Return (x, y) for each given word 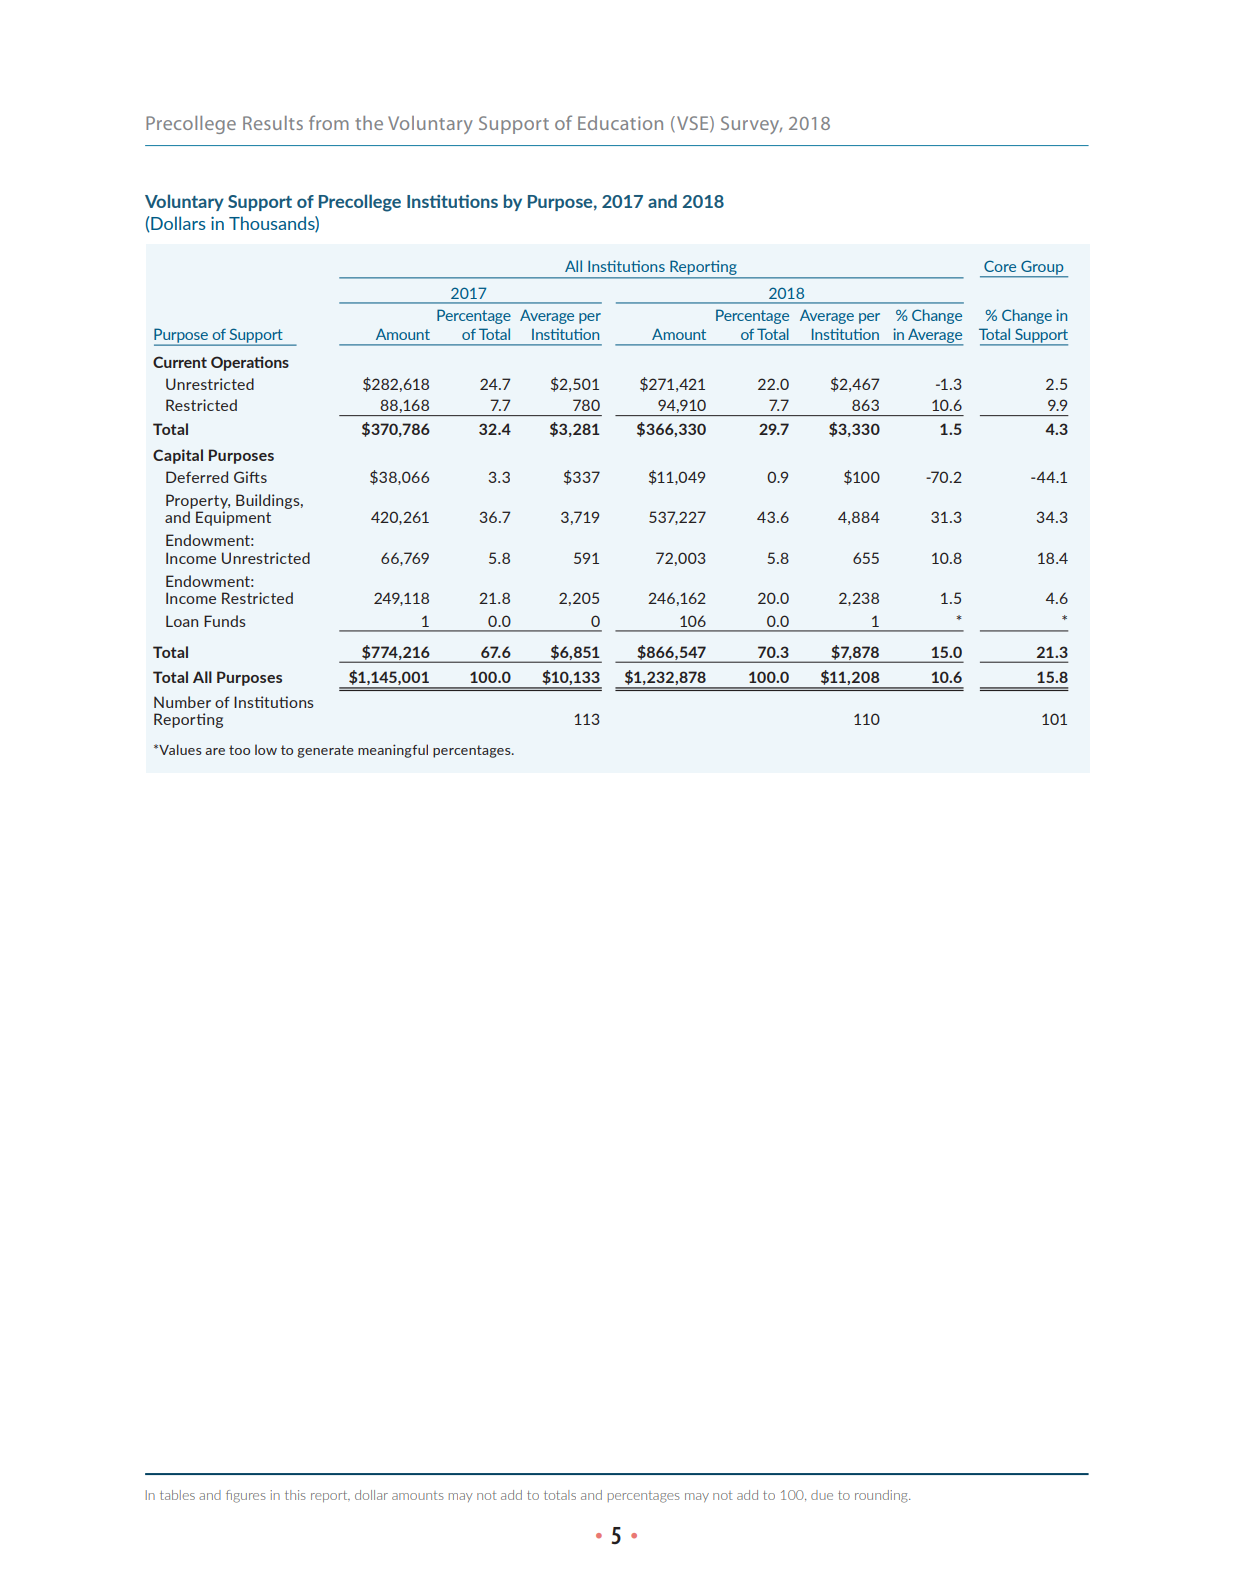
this (295, 1495)
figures (246, 1496)
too (239, 750)
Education (620, 123)
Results (273, 123)
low (266, 749)
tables (177, 1495)
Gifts (250, 477)
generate (325, 751)
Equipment (233, 518)
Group (1042, 268)
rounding (882, 1496)
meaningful (393, 751)
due (822, 1495)
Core (1000, 266)
